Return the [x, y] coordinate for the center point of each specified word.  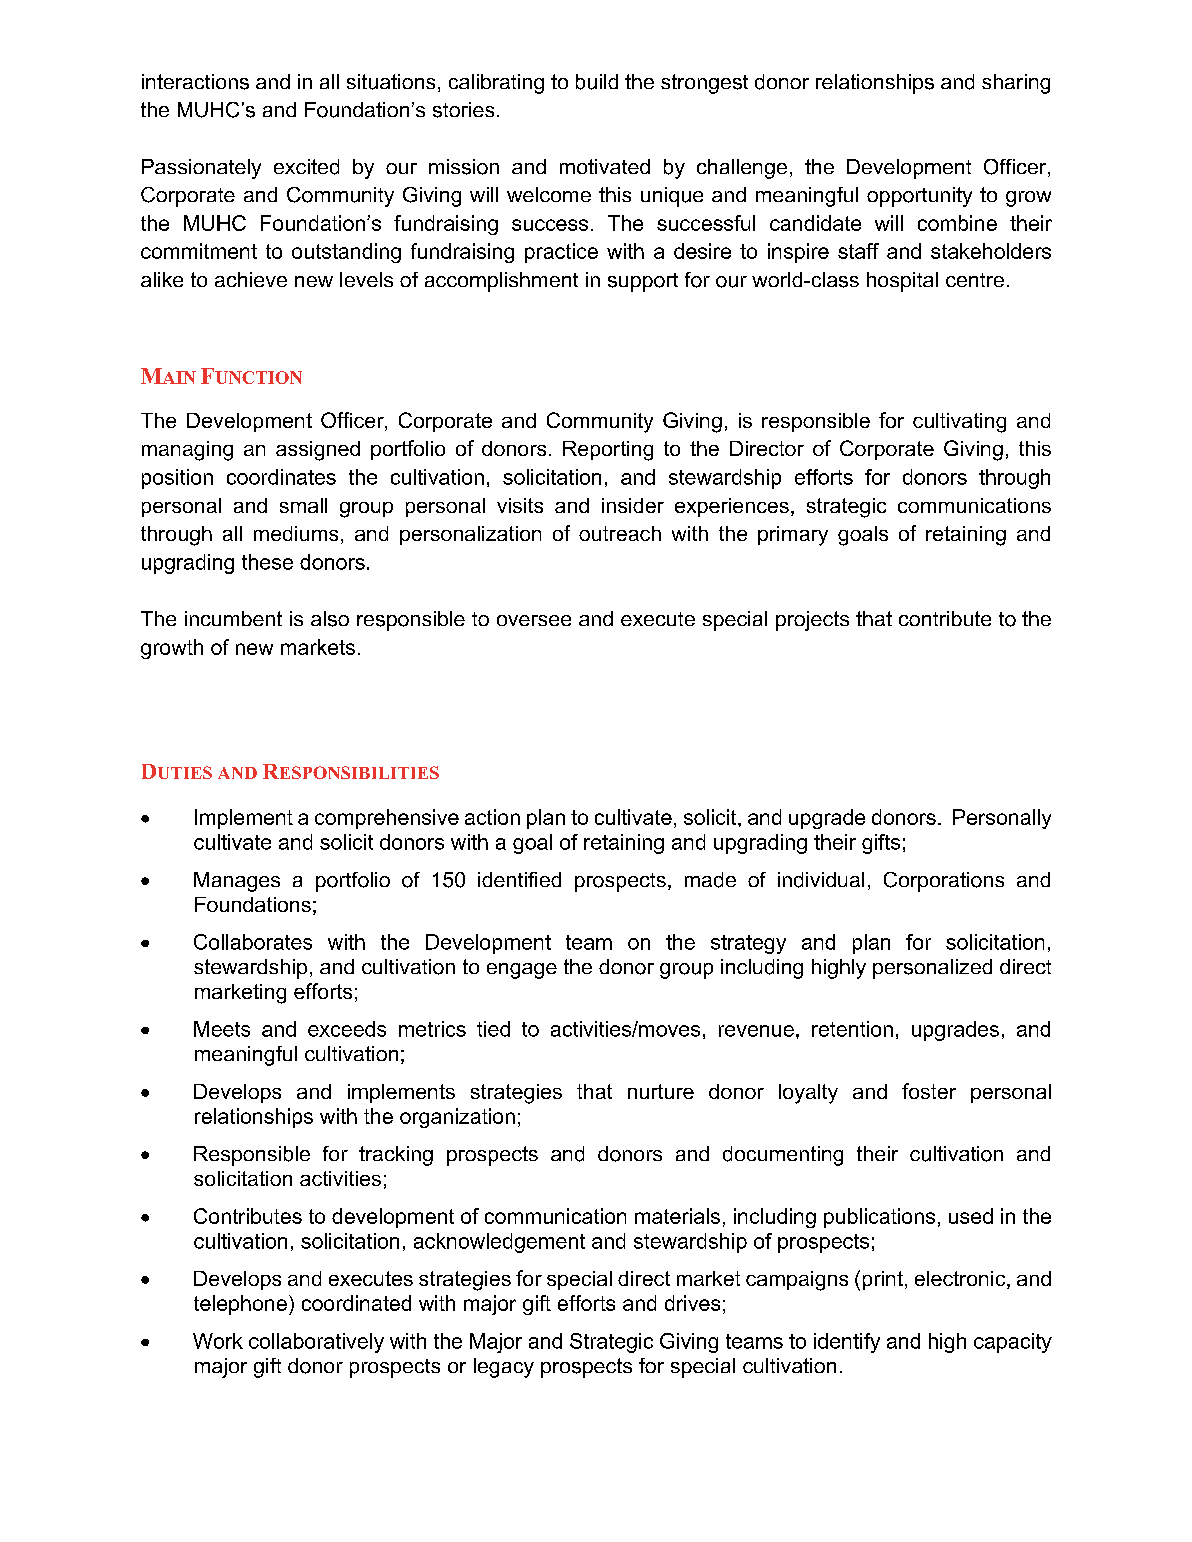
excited [306, 167]
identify [847, 1343]
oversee [534, 620]
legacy [504, 1368]
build [597, 82]
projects [812, 621]
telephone [240, 1305]
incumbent [233, 618]
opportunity [919, 197]
